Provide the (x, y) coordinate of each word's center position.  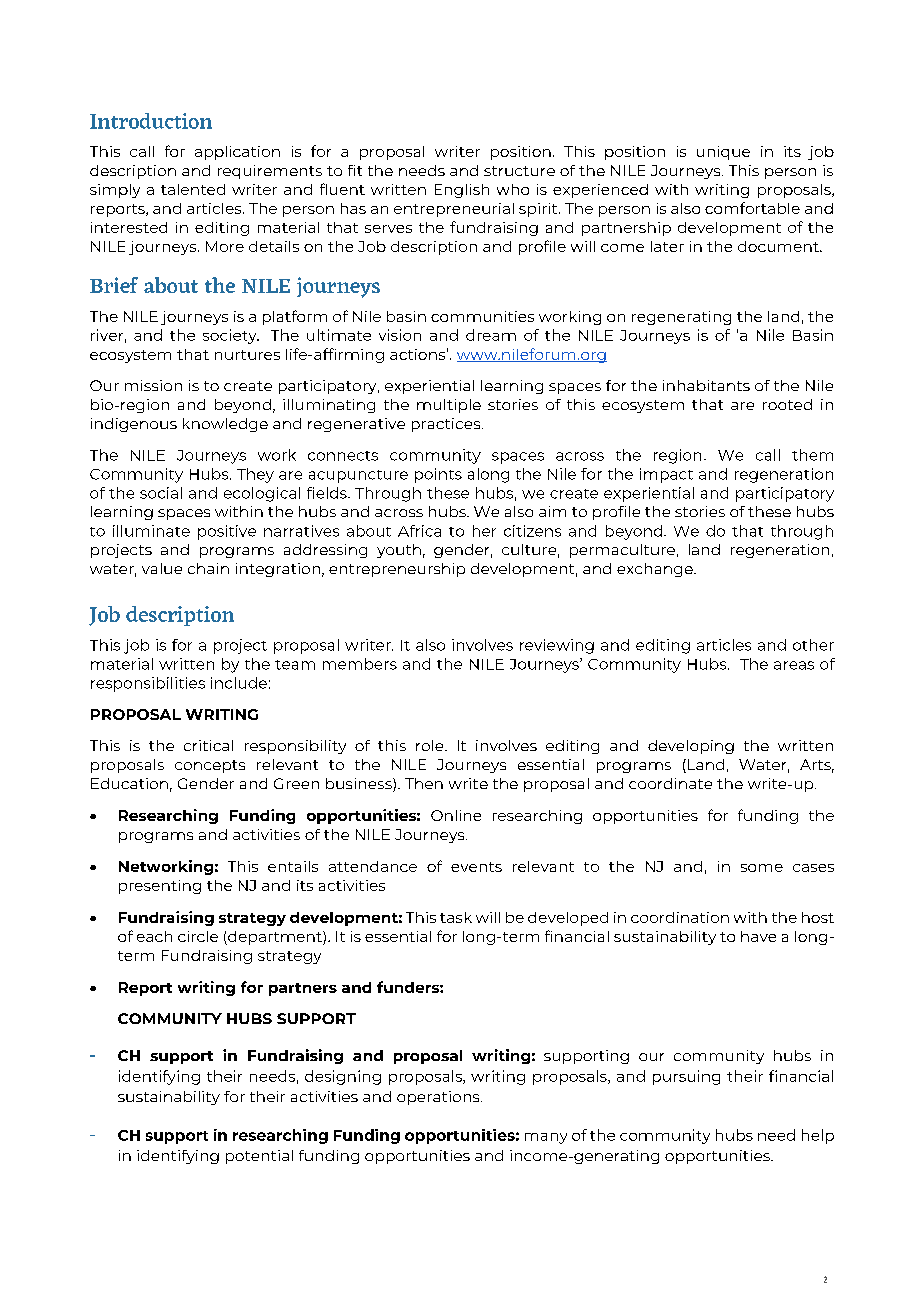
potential (259, 1157)
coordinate (670, 783)
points (438, 475)
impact (666, 475)
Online (456, 815)
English (462, 191)
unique (723, 153)
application (237, 153)
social (161, 493)
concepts (210, 766)
